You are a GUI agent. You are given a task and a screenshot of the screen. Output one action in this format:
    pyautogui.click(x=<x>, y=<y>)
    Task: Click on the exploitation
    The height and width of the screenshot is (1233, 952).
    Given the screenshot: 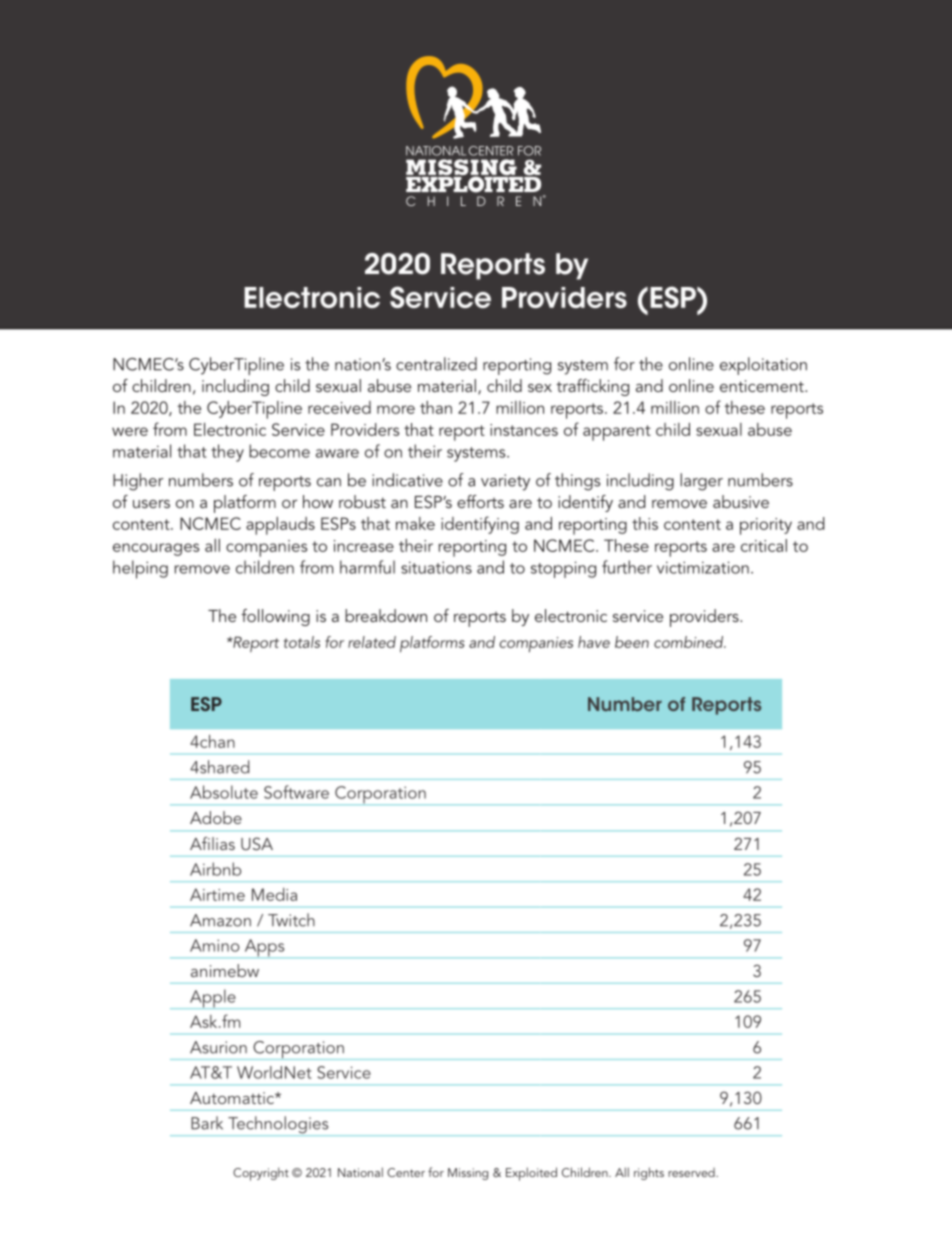 What is the action you would take?
    pyautogui.click(x=763, y=366)
